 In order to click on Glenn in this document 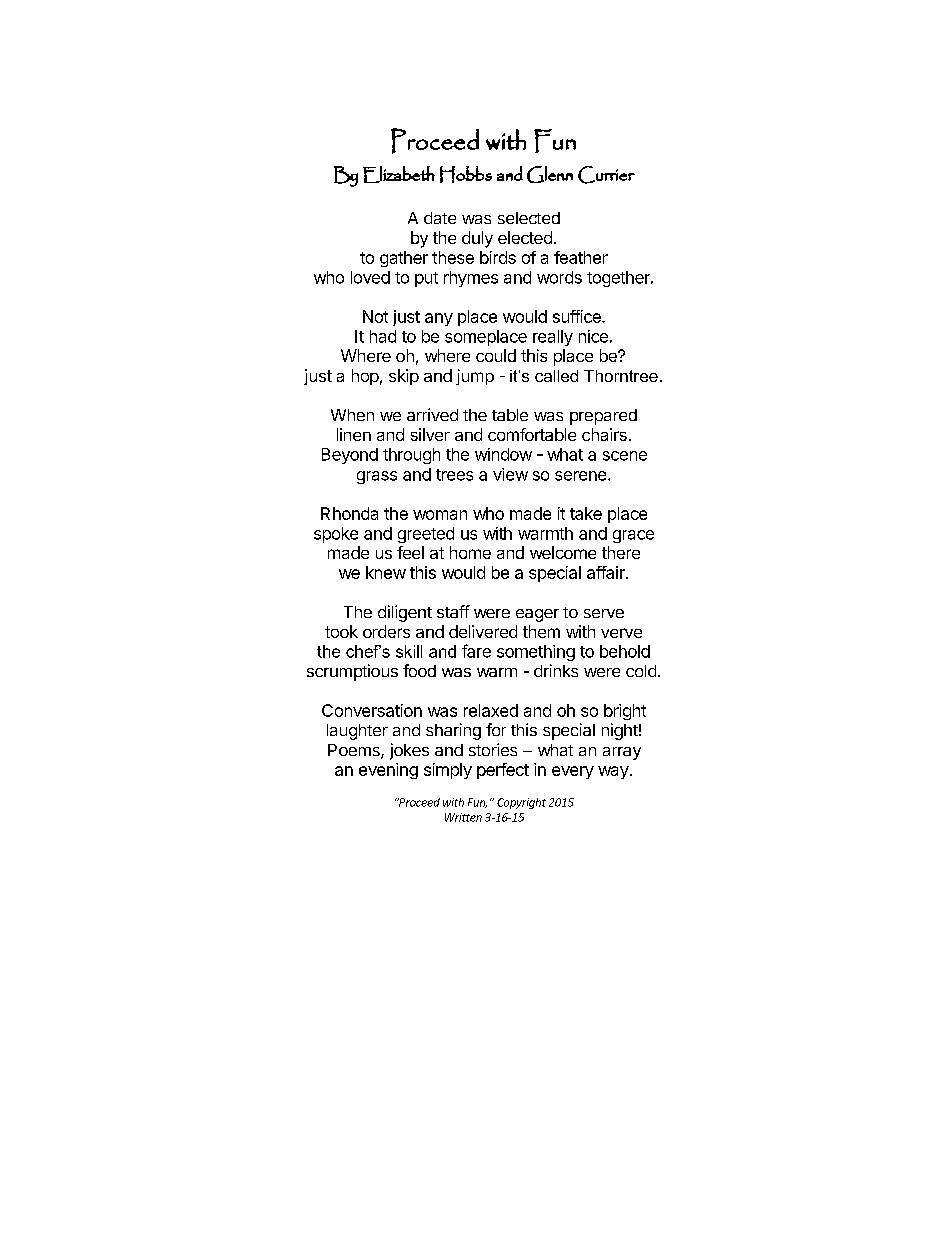, I will do `click(550, 174)`.
